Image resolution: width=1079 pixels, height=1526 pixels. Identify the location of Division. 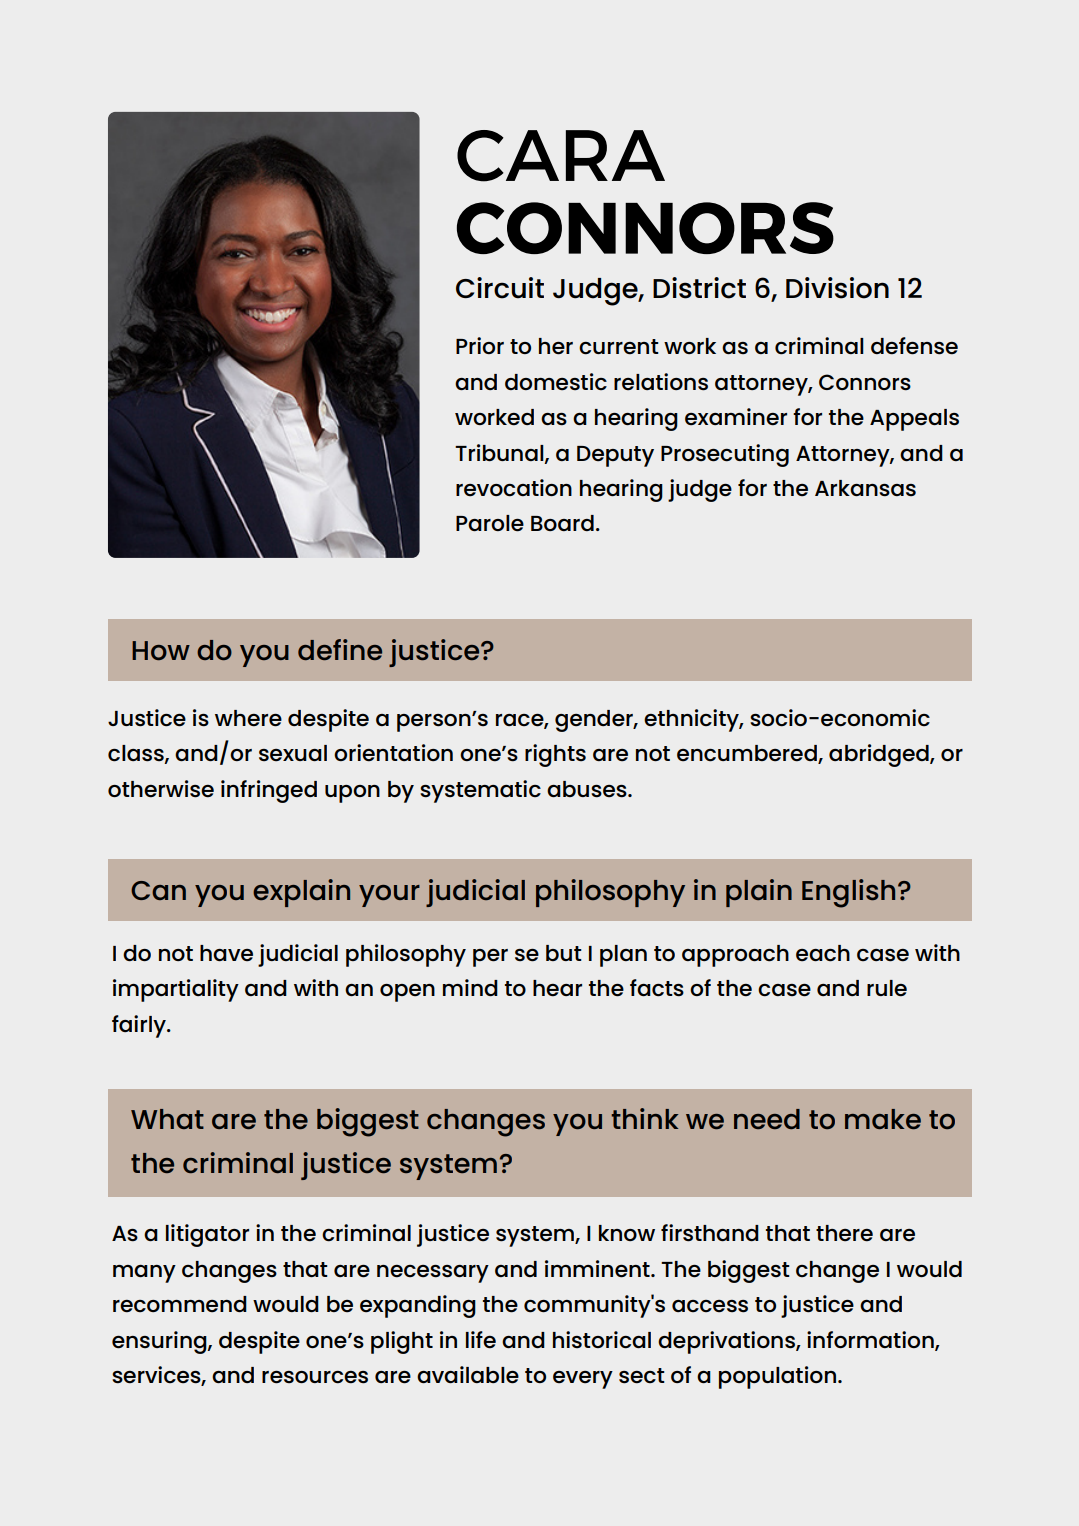
(837, 288).
